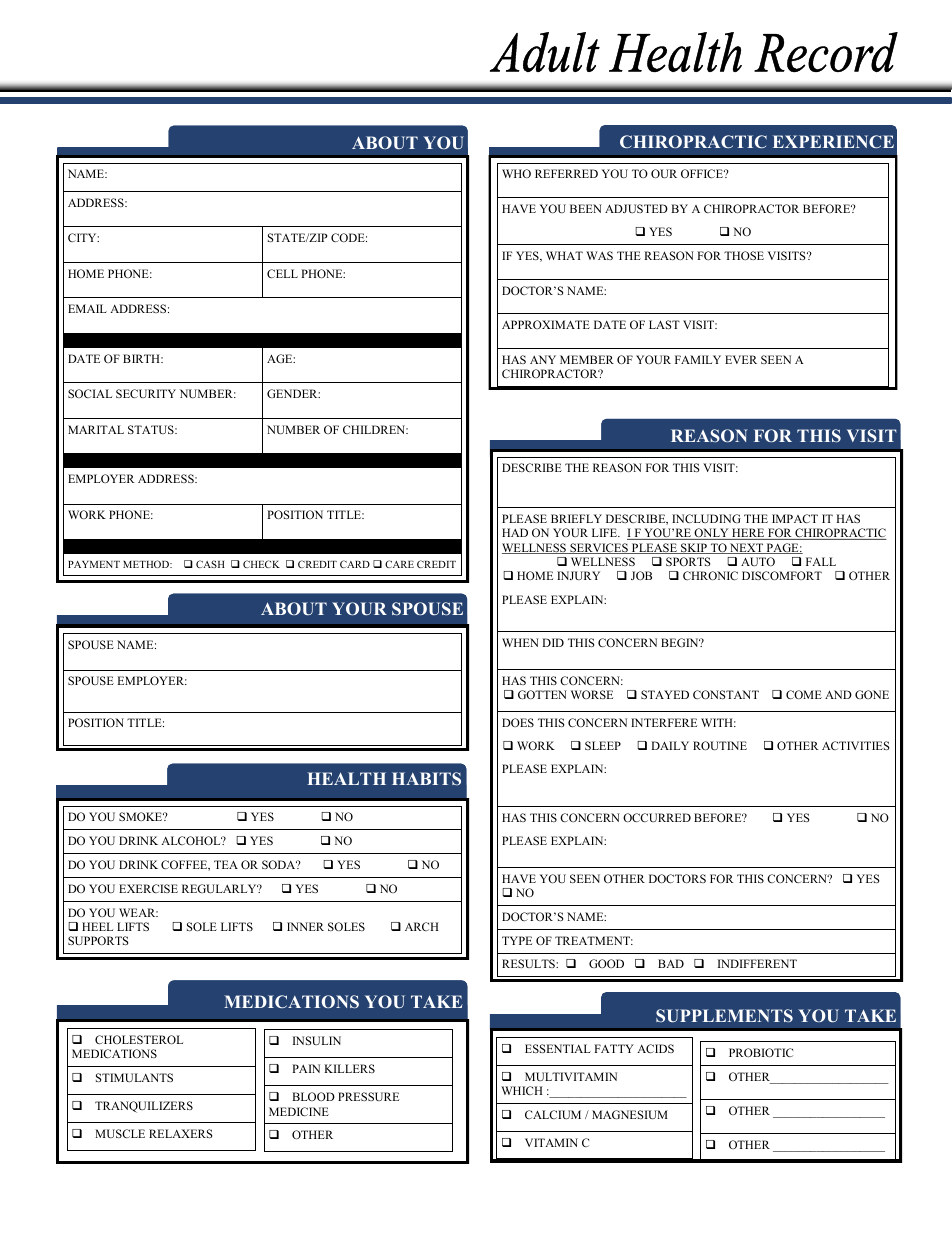  I want to click on HABITS, so click(426, 778).
